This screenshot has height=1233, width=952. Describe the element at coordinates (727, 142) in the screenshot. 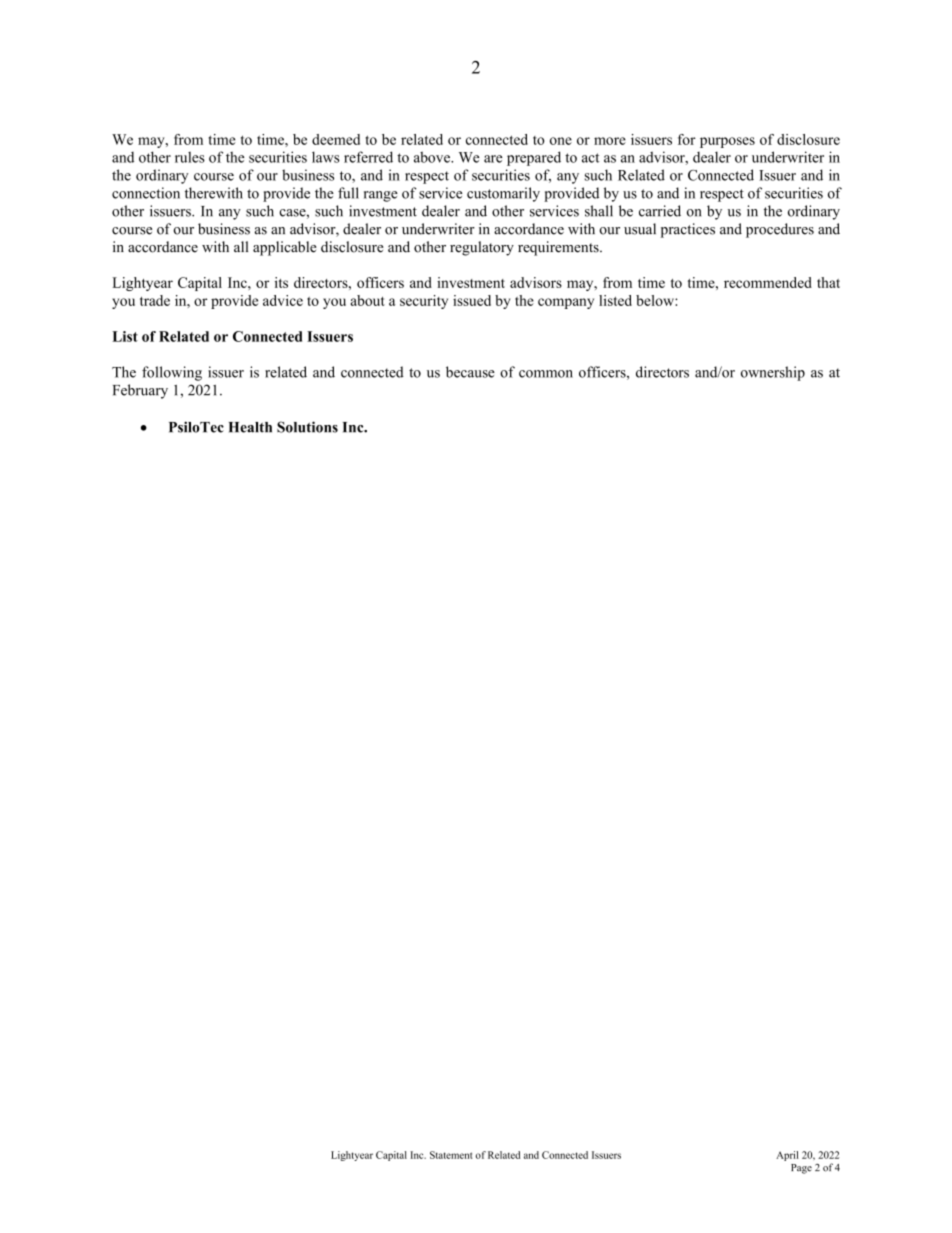

I see `purposes` at that location.
